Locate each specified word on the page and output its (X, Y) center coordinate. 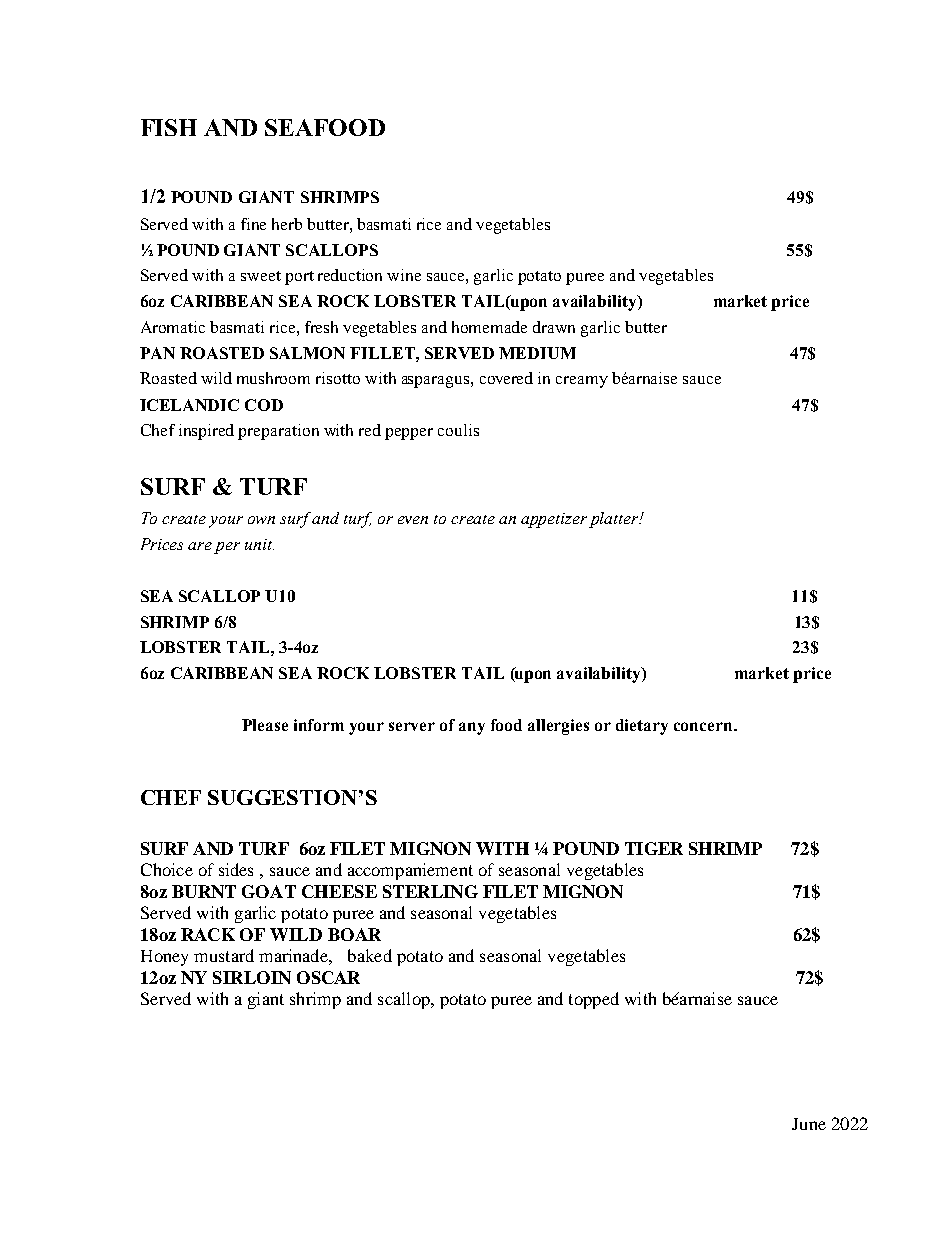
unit (259, 544)
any (472, 728)
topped (594, 1000)
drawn (554, 327)
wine (404, 275)
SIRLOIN (252, 977)
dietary (642, 727)
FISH (169, 127)
